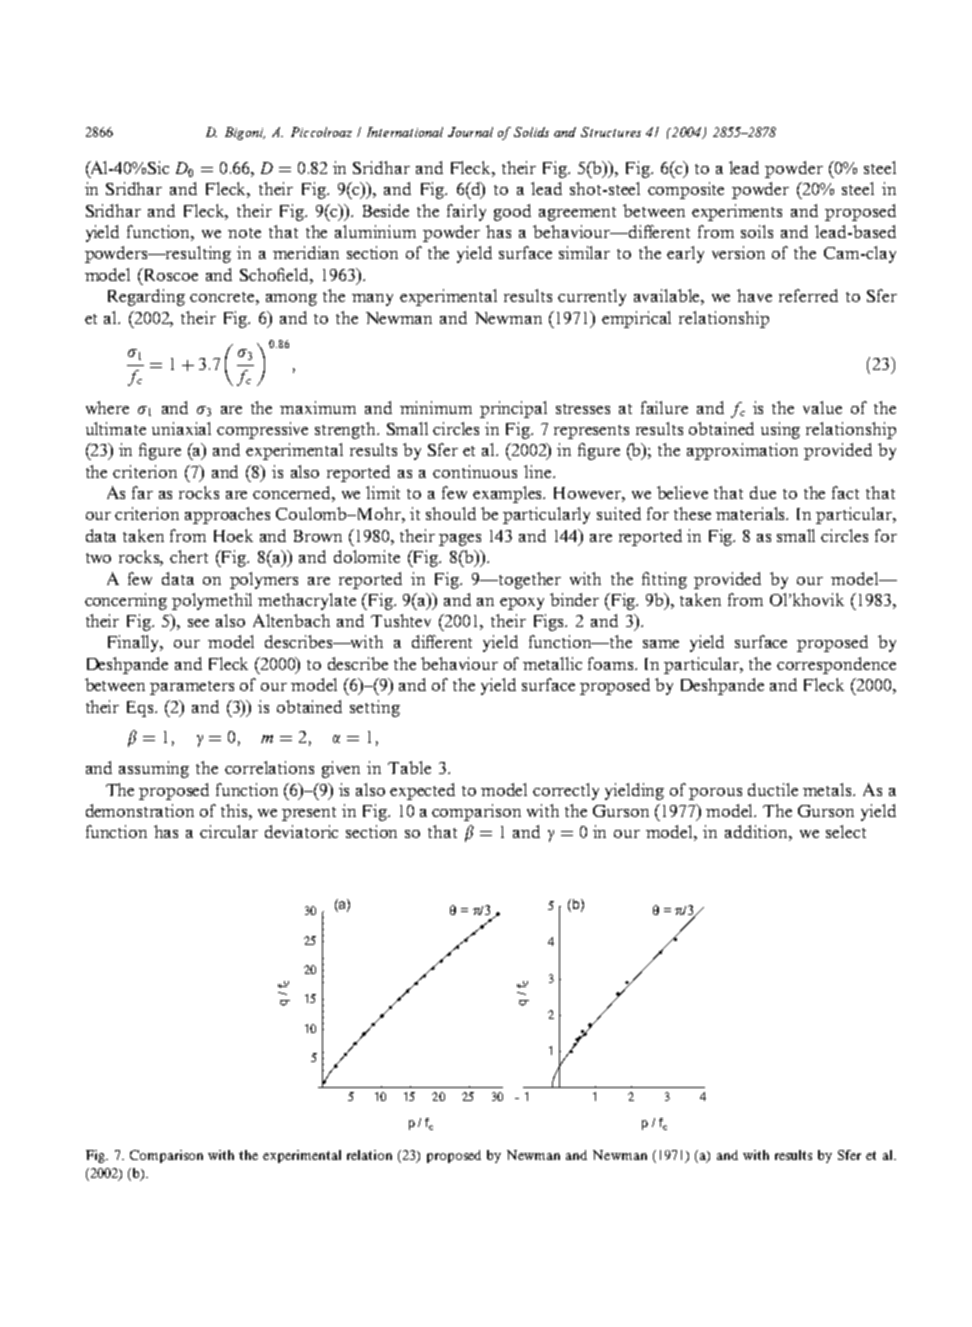 Image resolution: width=972 pixels, height=1327 pixels. I want to click on note, so click(244, 233).
